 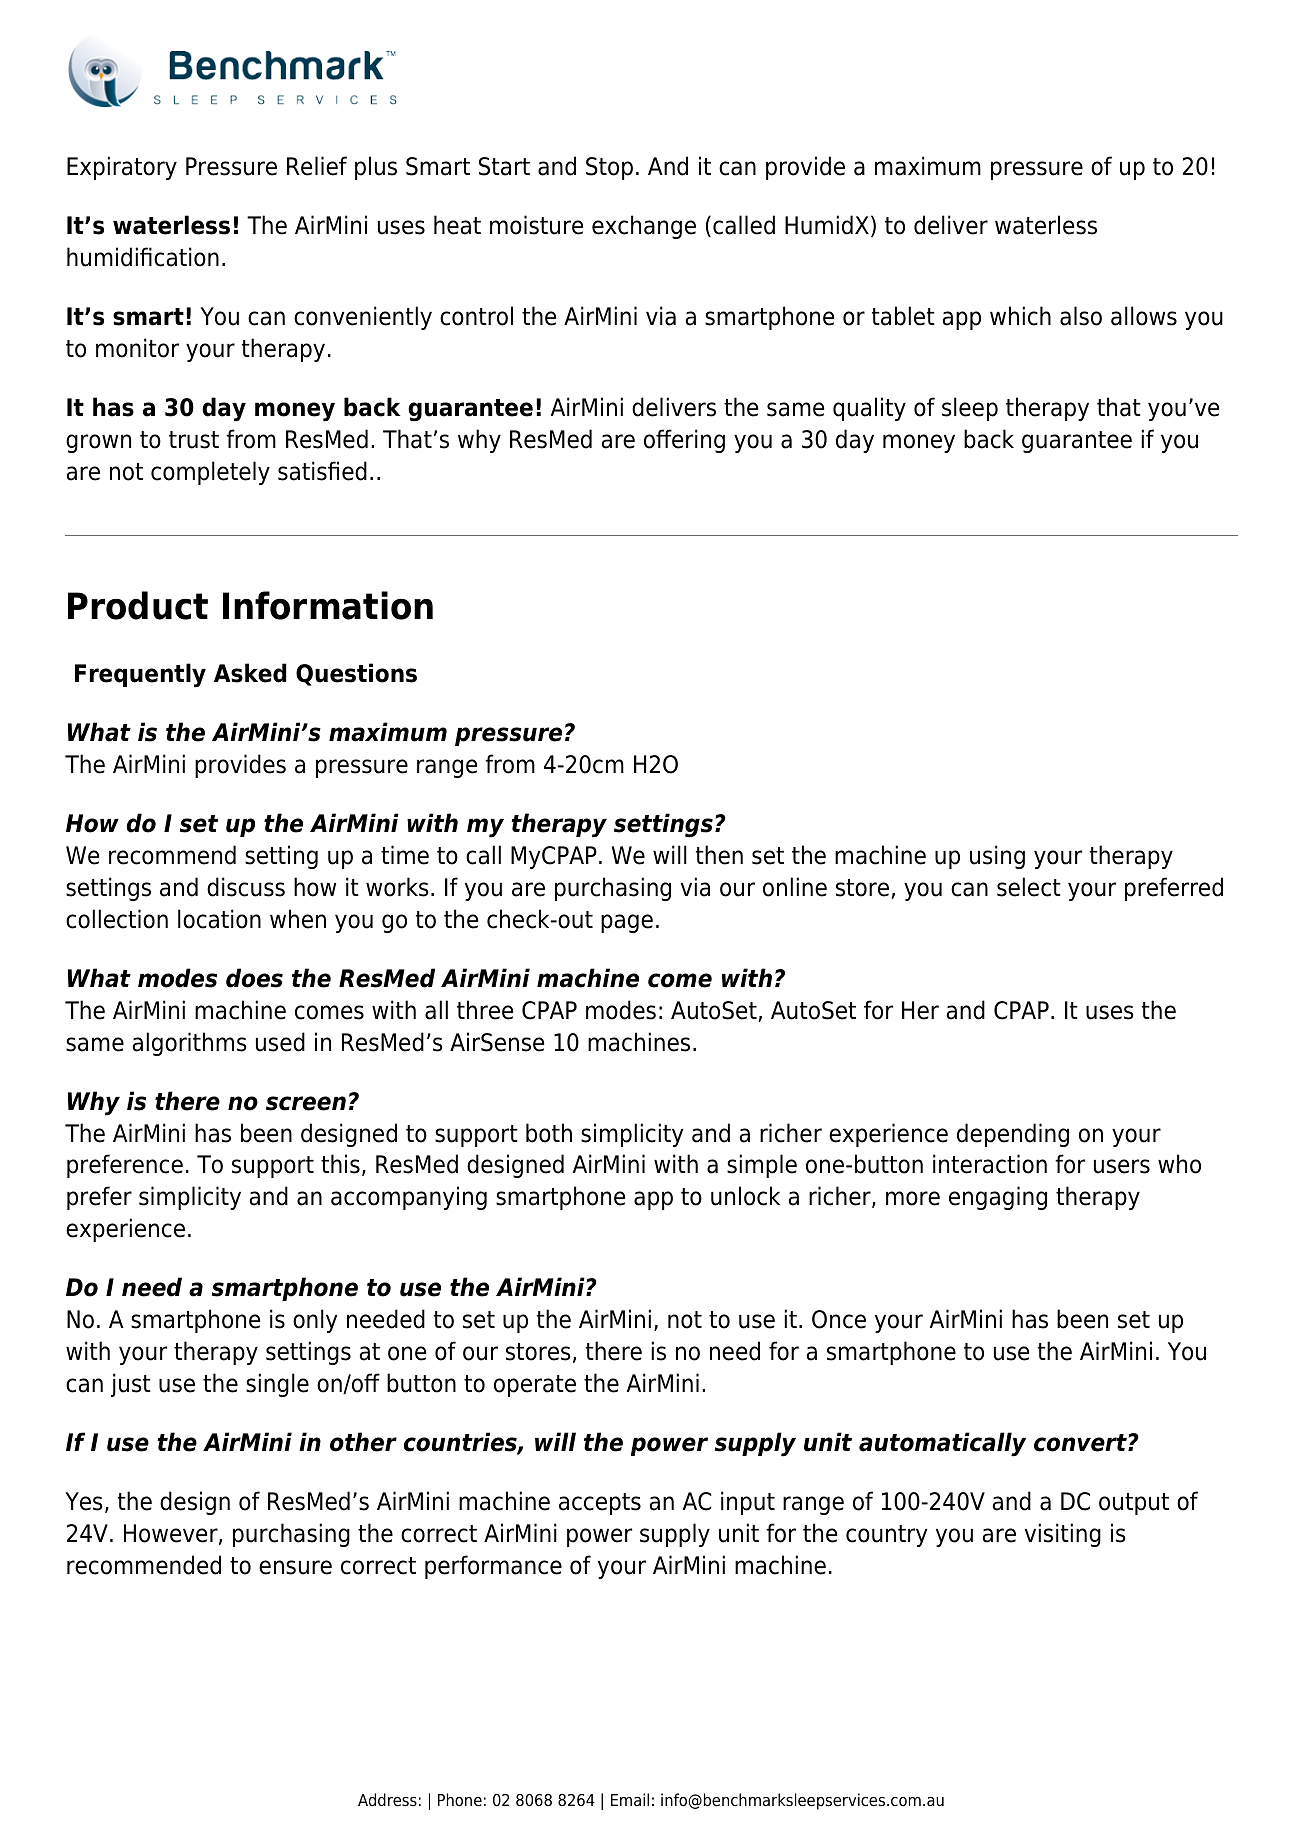 What do you see at coordinates (387, 1800) in the screenshot?
I see `Address` at bounding box center [387, 1800].
